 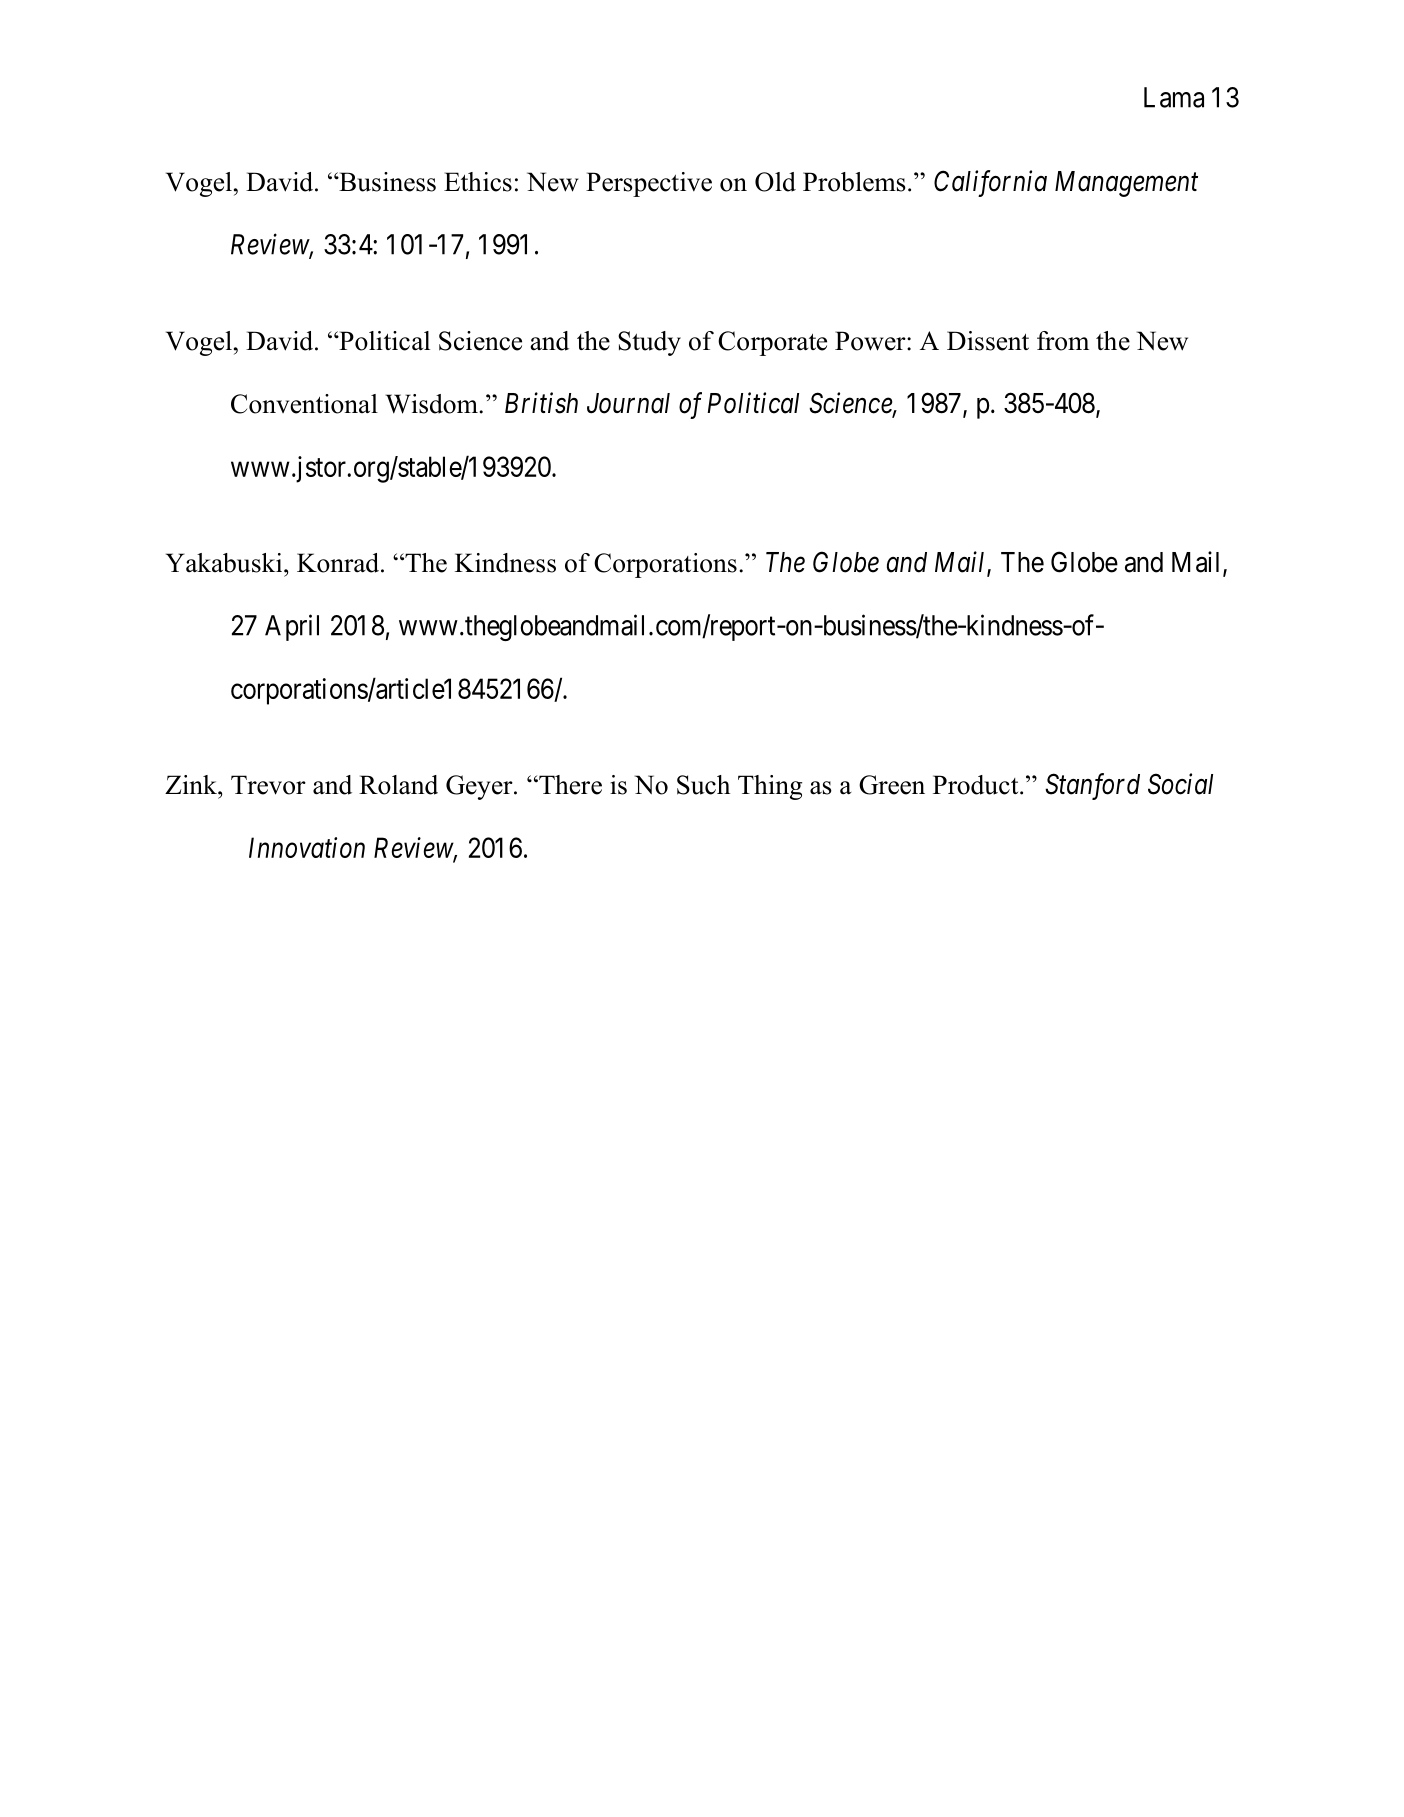 I want to click on from, so click(x=1063, y=341).
